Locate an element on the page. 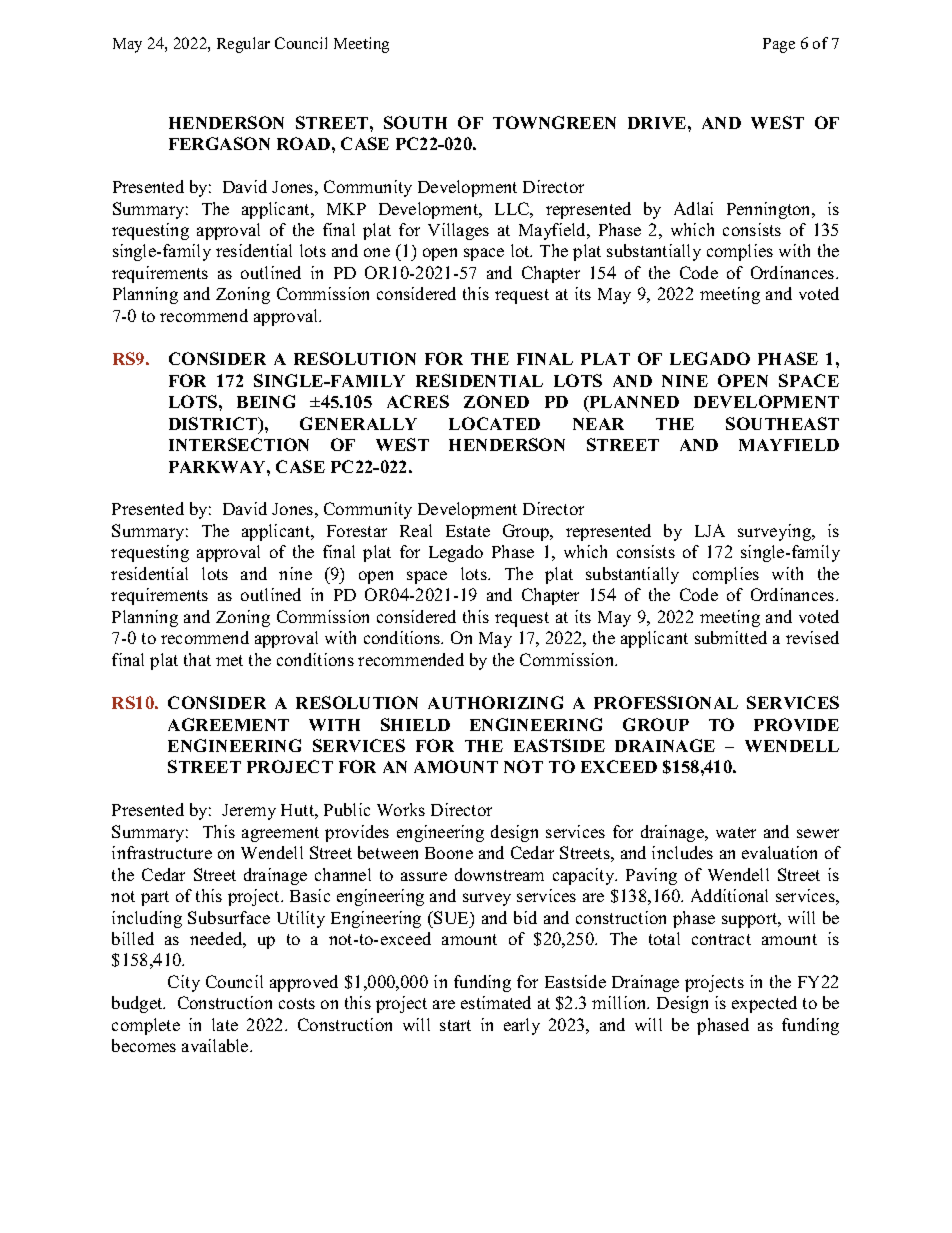 The image size is (952, 1233). Regular is located at coordinates (243, 45).
